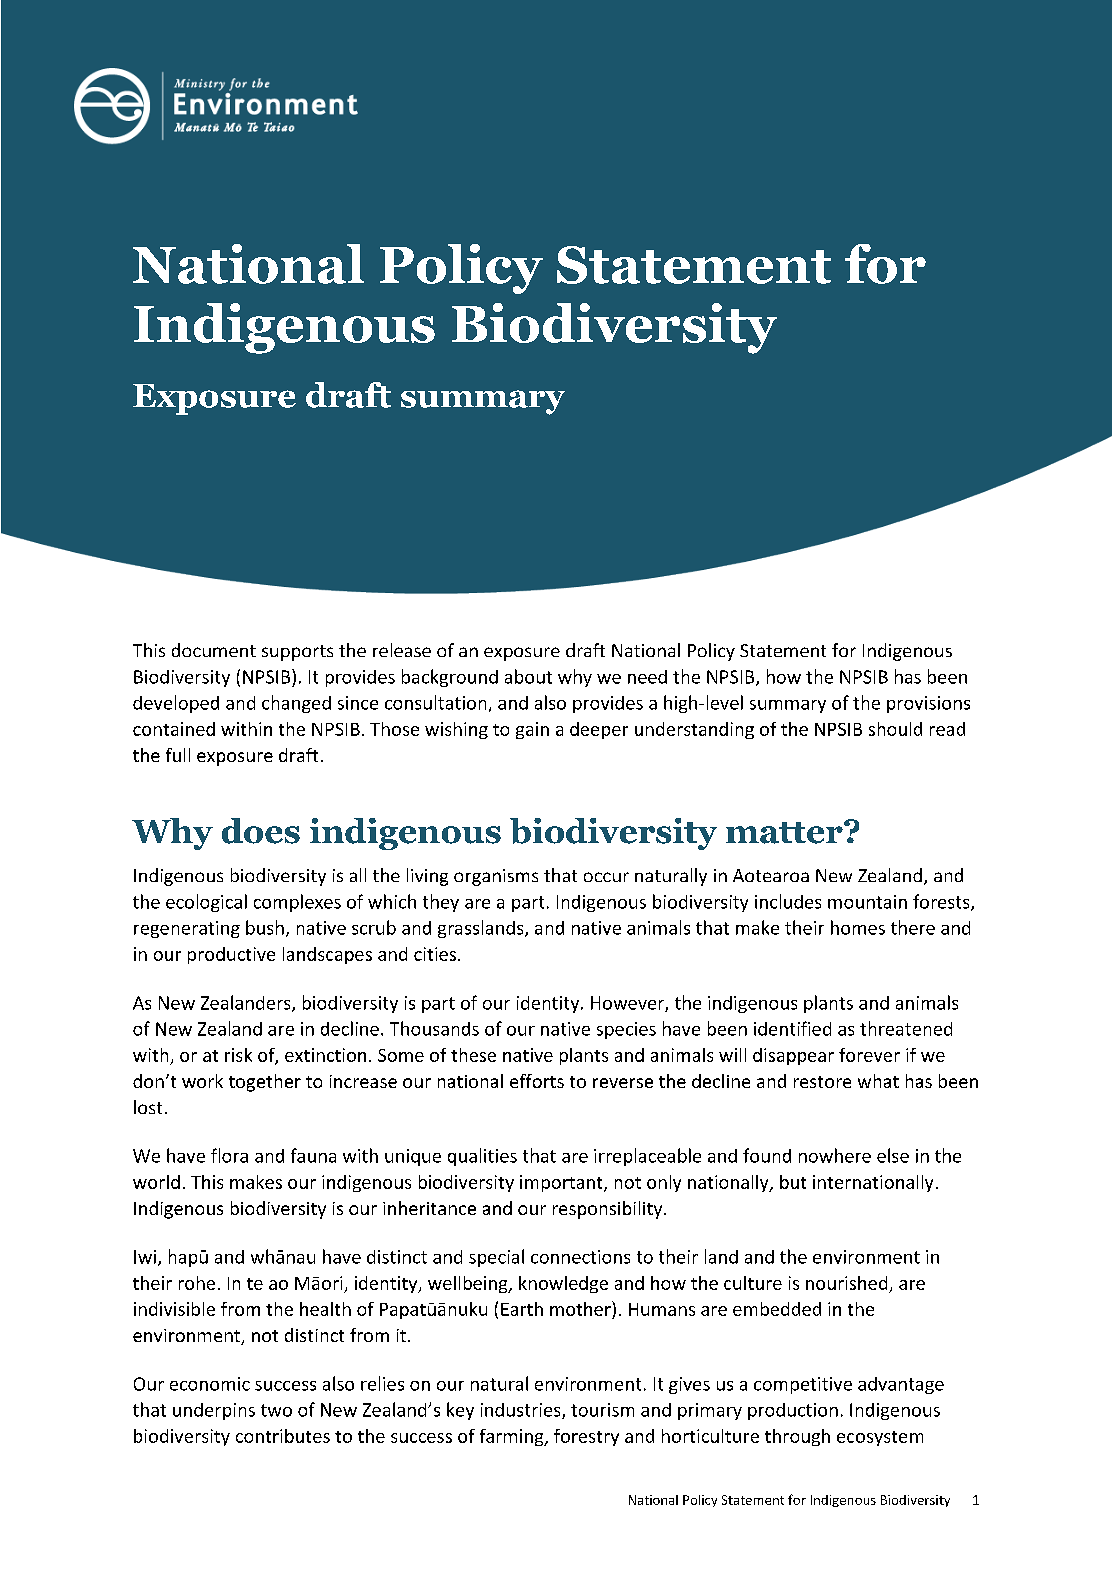 Image resolution: width=1112 pixels, height=1573 pixels. Describe the element at coordinates (522, 1411) in the screenshot. I see `industries` at that location.
